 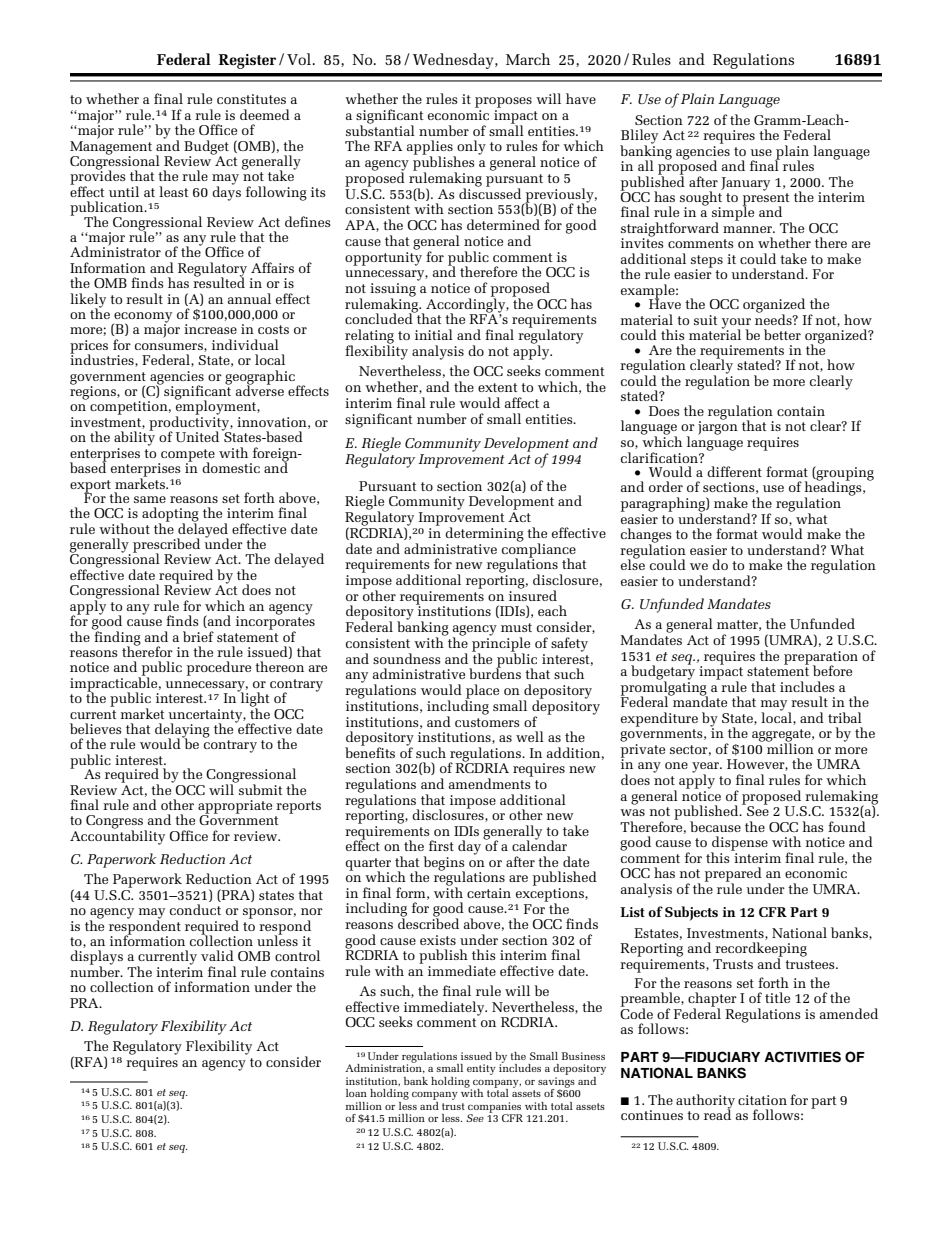 What do you see at coordinates (821, 658) in the page?
I see `preparation` at bounding box center [821, 658].
